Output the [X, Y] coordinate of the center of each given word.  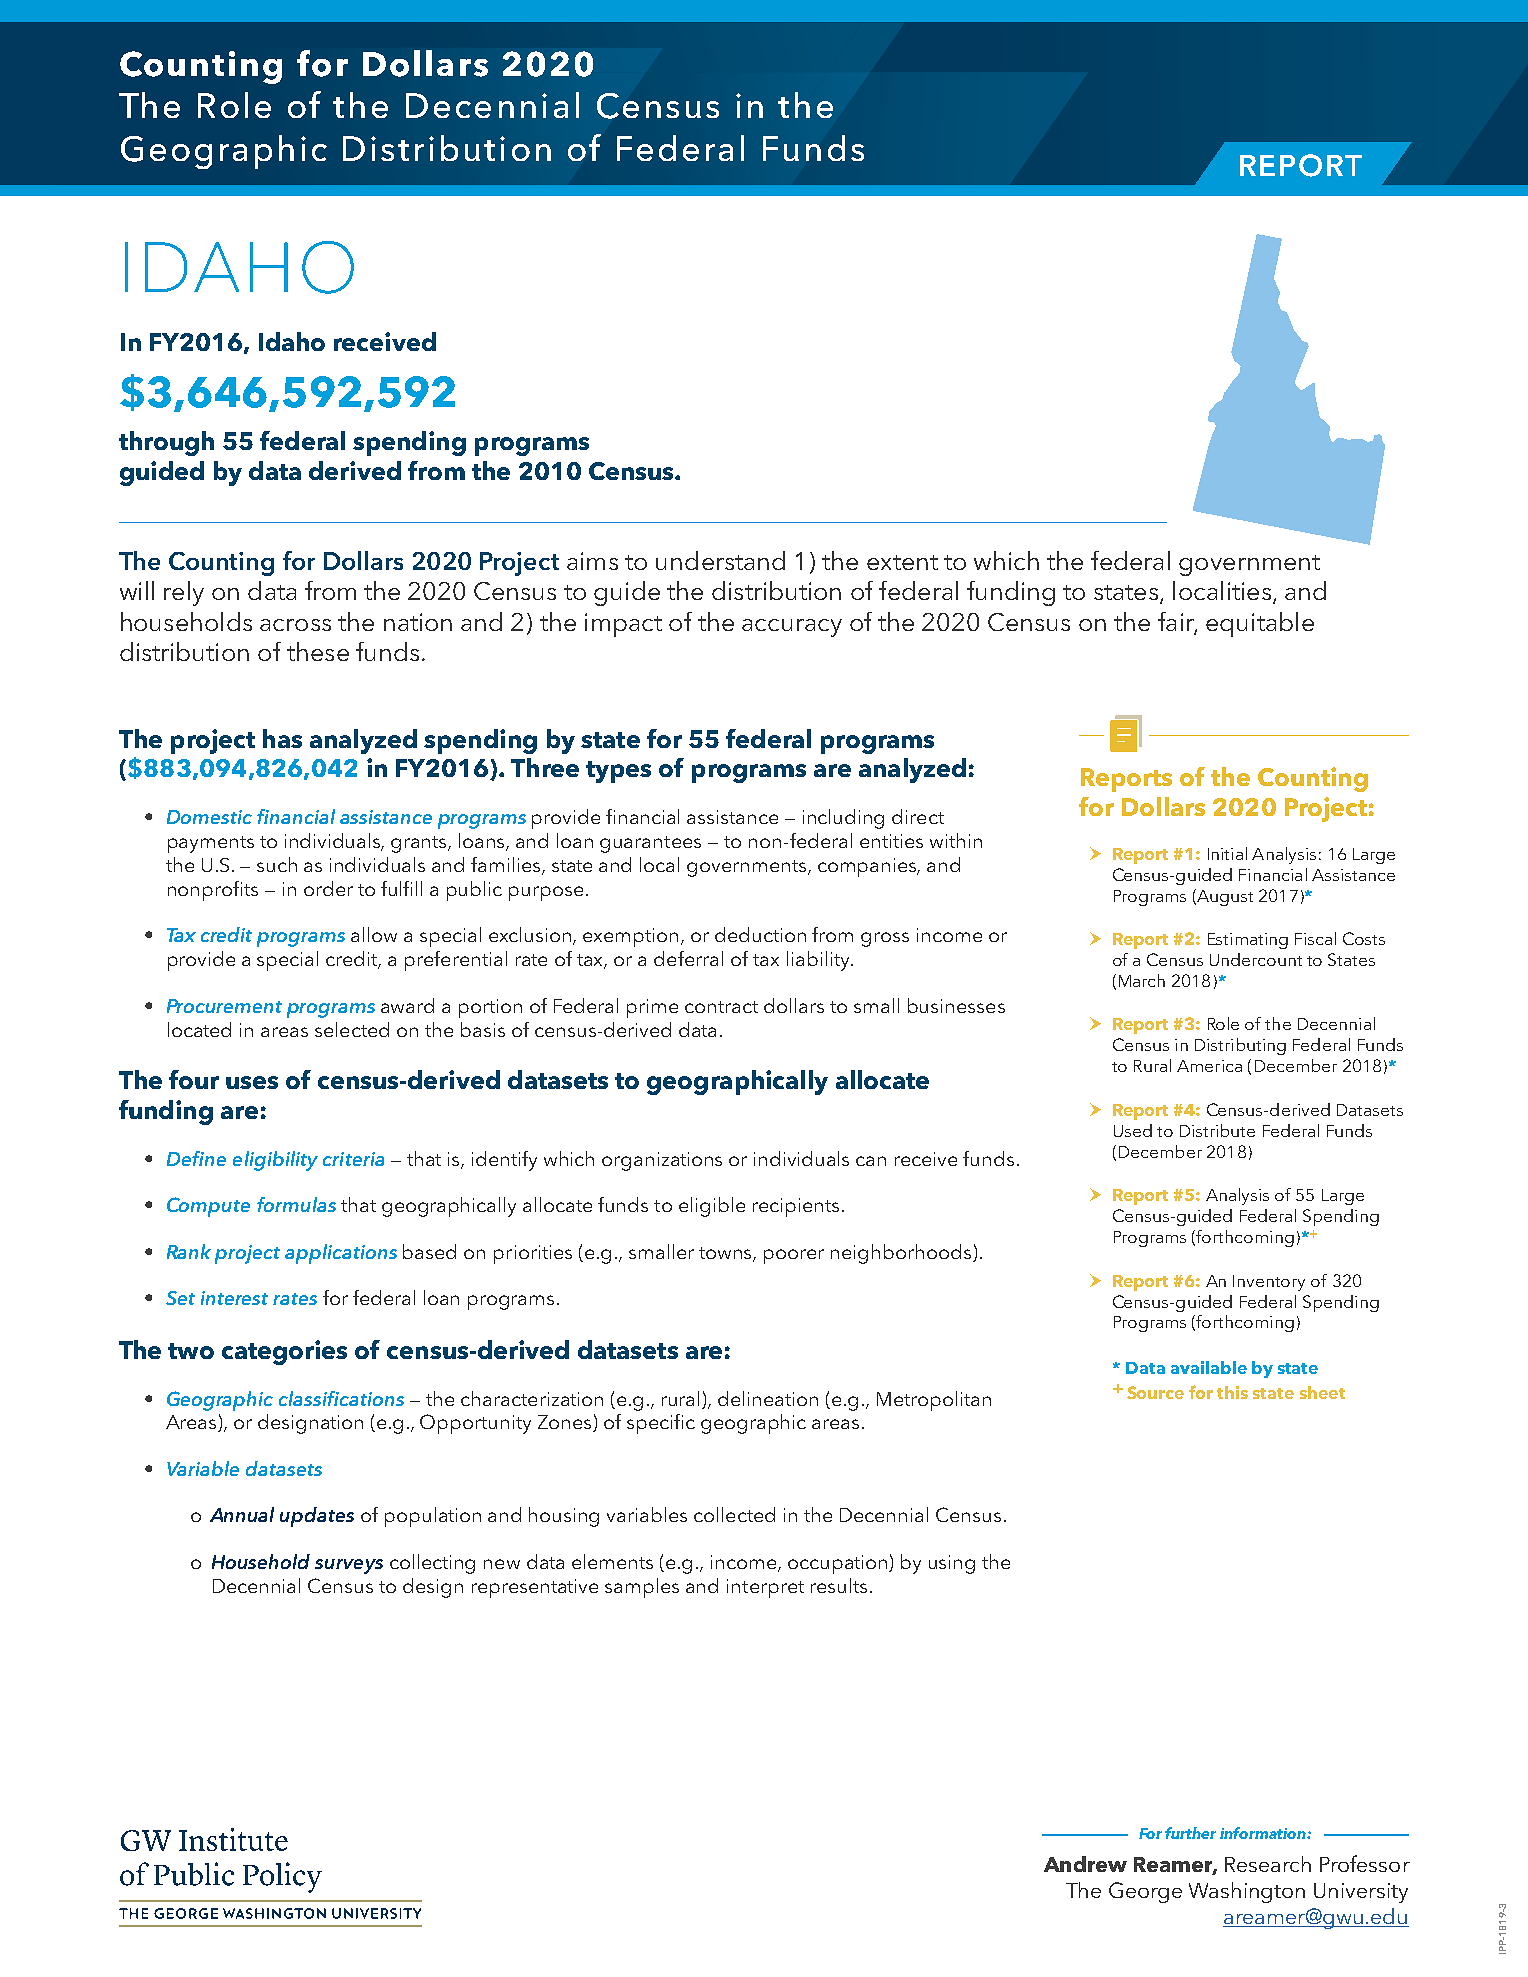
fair [1177, 622]
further [1190, 1833]
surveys [349, 1566]
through [166, 443]
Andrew [1085, 1864]
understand [720, 560]
